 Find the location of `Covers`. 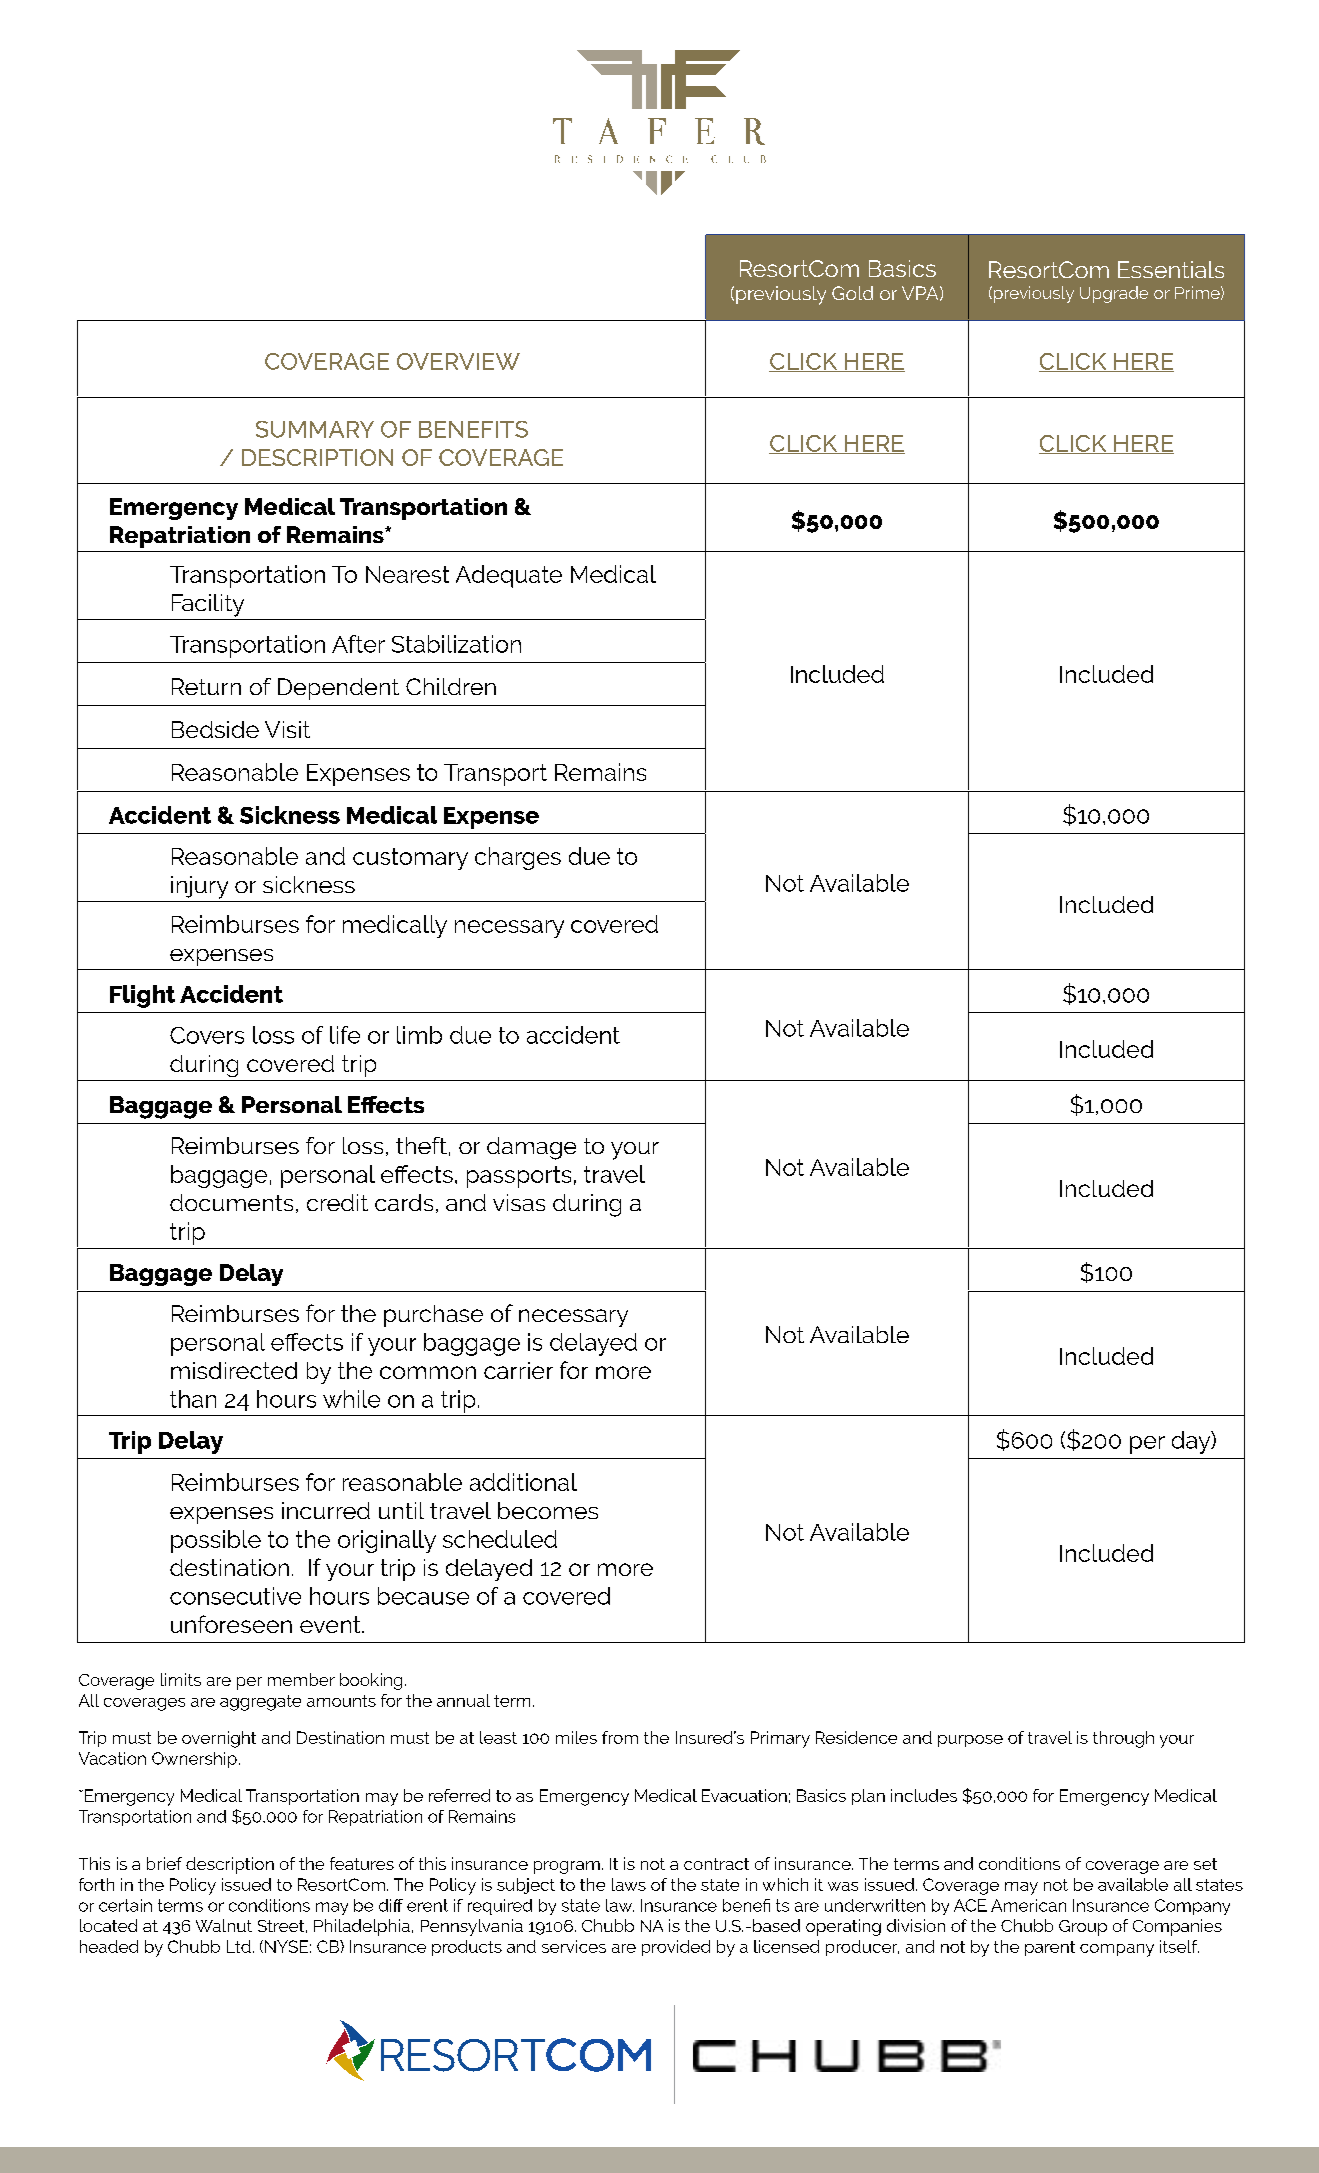

Covers is located at coordinates (207, 1035).
